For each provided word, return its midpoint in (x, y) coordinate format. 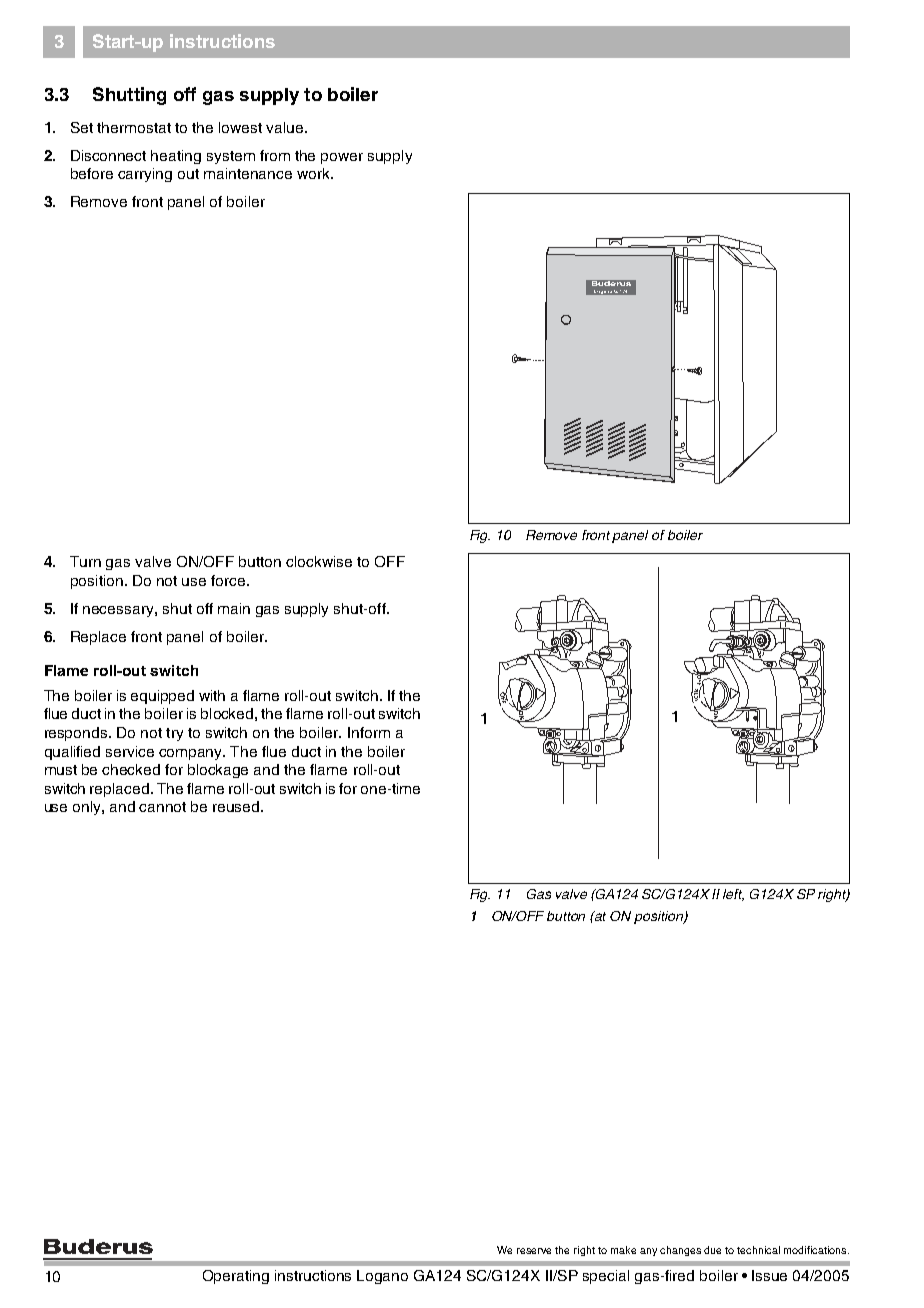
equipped (162, 697)
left (733, 895)
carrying (145, 175)
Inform (369, 732)
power (342, 158)
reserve (534, 1251)
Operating (236, 1277)
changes (680, 1251)
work (314, 173)
